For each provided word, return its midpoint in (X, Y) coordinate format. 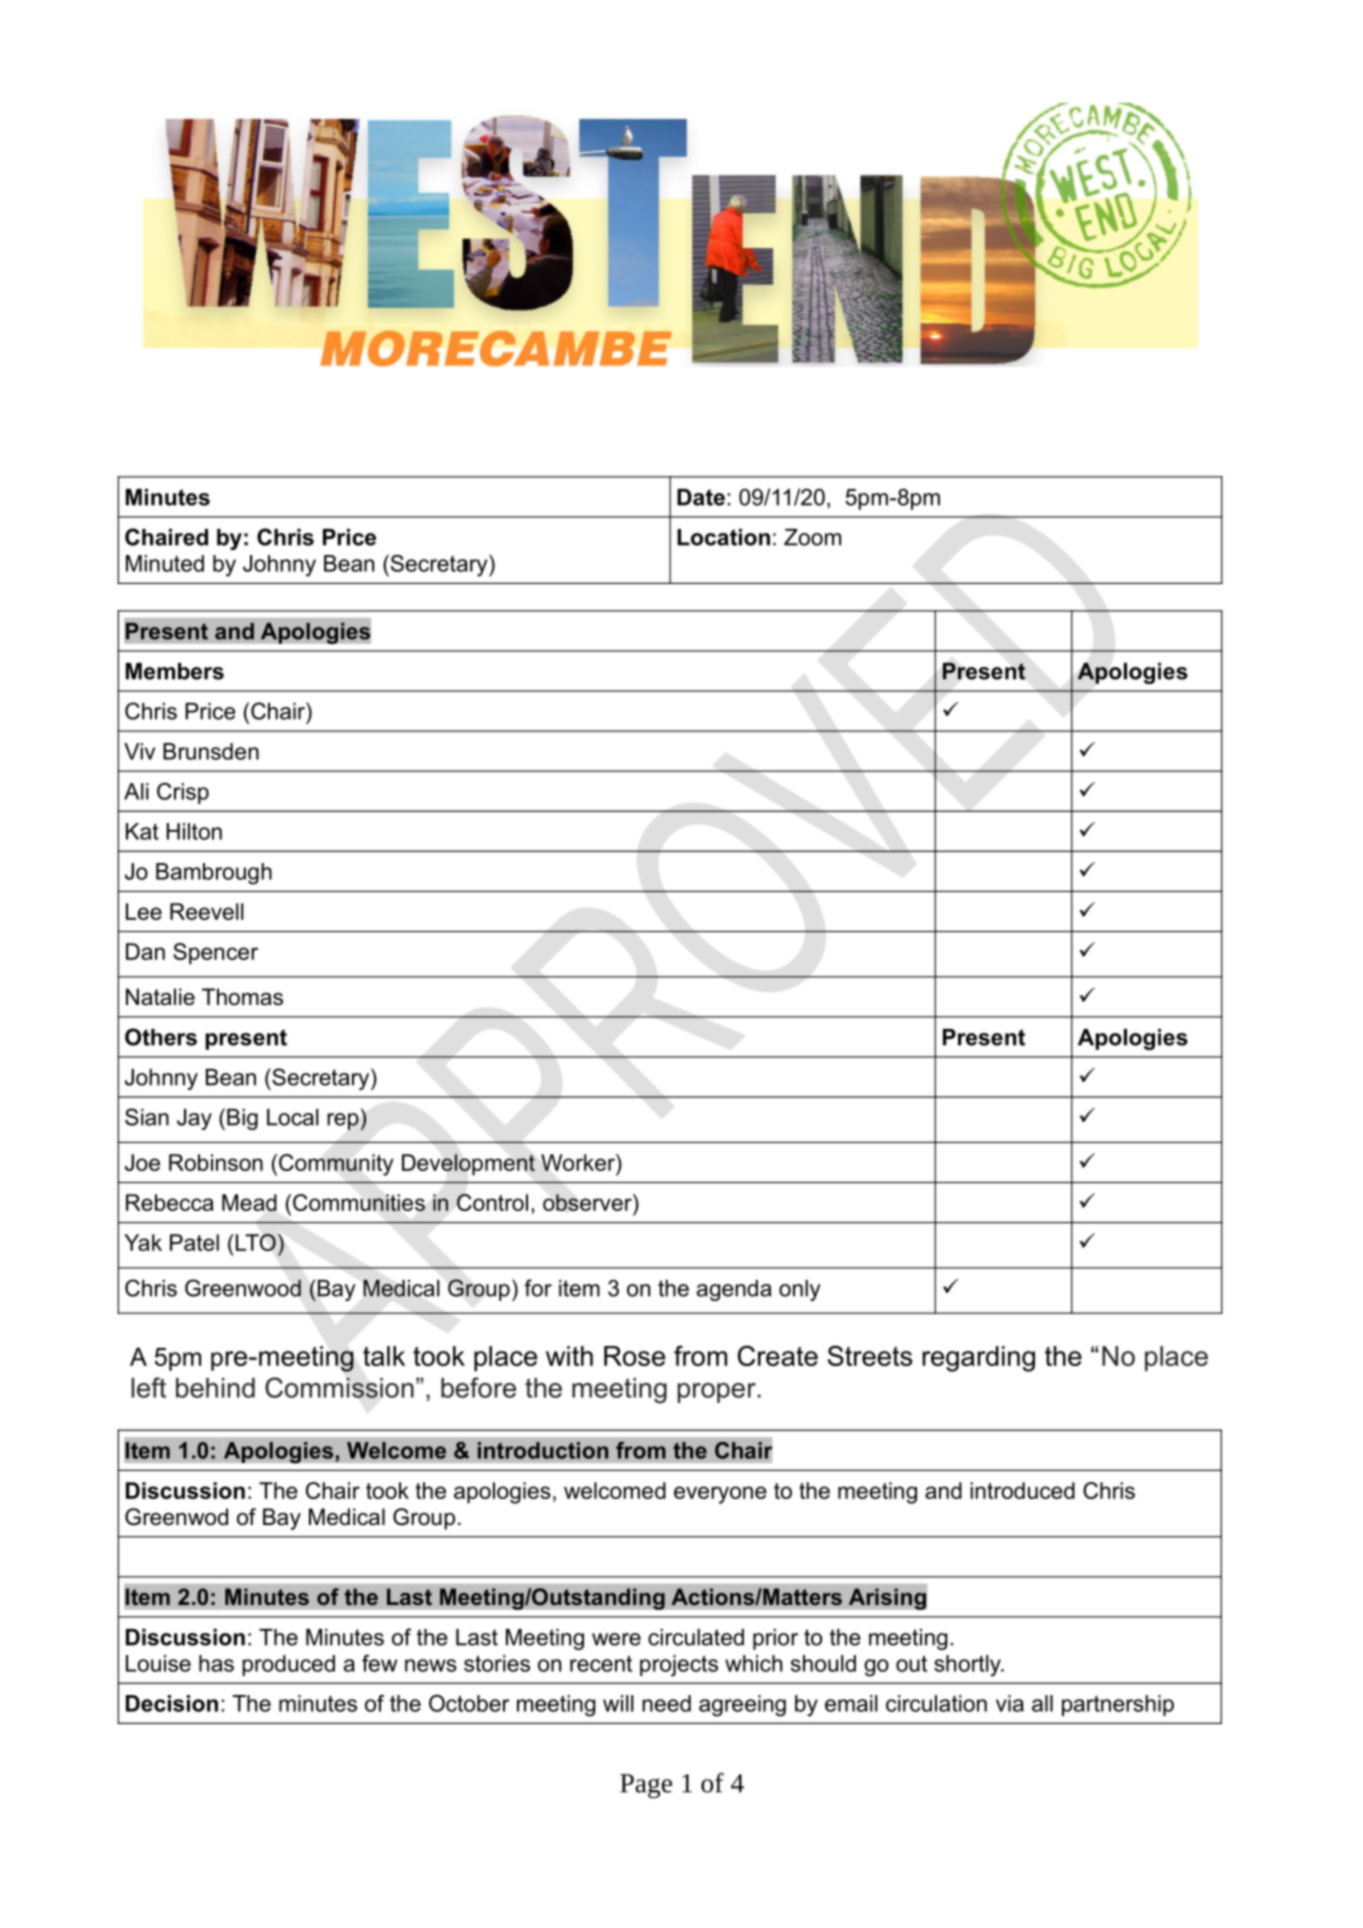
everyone (720, 1495)
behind (215, 1388)
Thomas (242, 997)
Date (701, 497)
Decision (172, 1703)
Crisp (183, 793)
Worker (579, 1162)
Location (723, 537)
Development (468, 1165)
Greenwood (243, 1288)
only (800, 1290)
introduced (1022, 1490)
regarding (978, 1359)
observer (588, 1202)
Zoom (812, 537)
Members (175, 671)
